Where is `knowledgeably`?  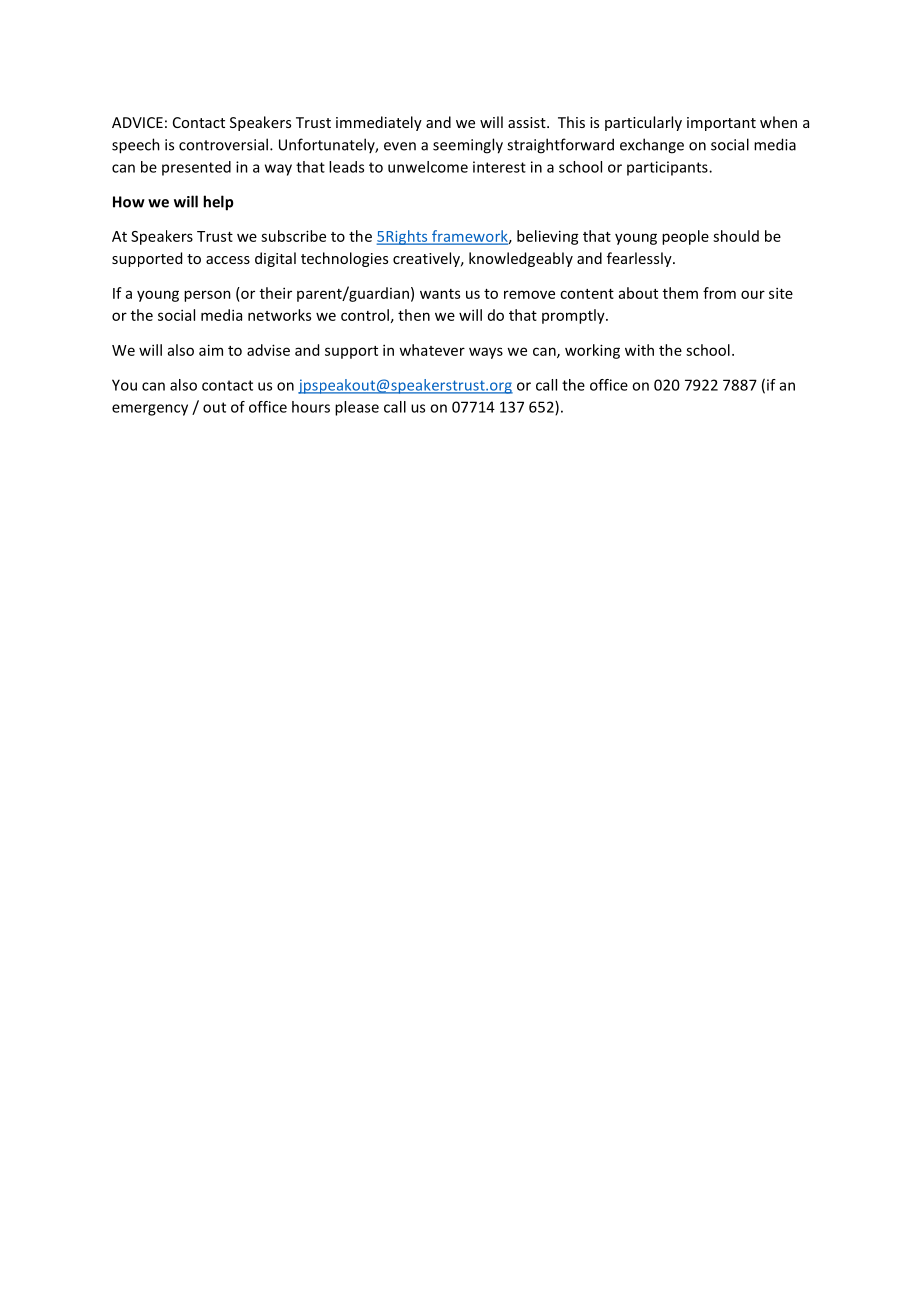
knowledgeably is located at coordinates (521, 259).
